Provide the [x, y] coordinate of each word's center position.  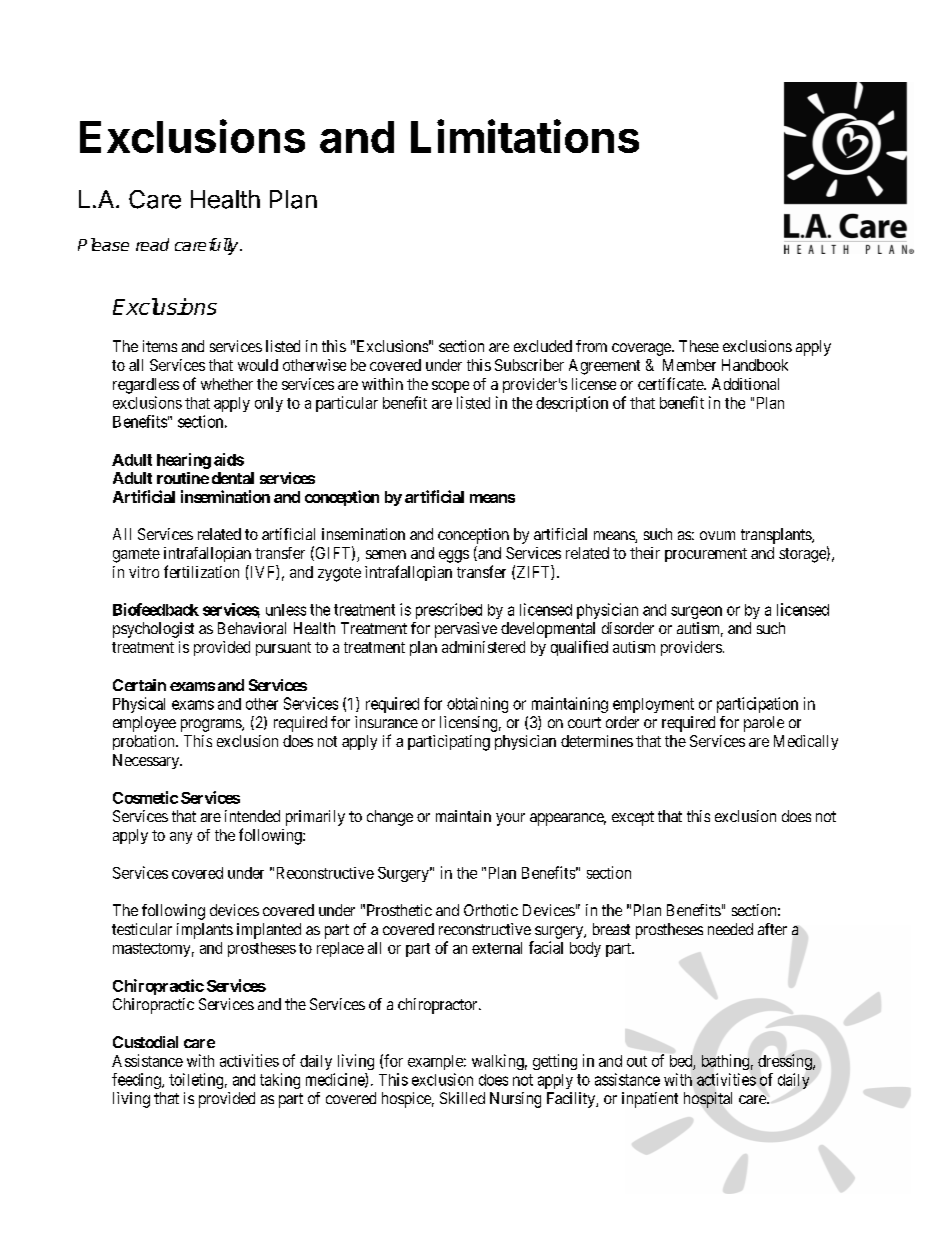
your [510, 819]
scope [450, 387]
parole [764, 724]
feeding [137, 1081]
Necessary [147, 761]
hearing [184, 461]
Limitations [525, 136]
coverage [642, 349]
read [152, 244]
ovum [717, 535]
